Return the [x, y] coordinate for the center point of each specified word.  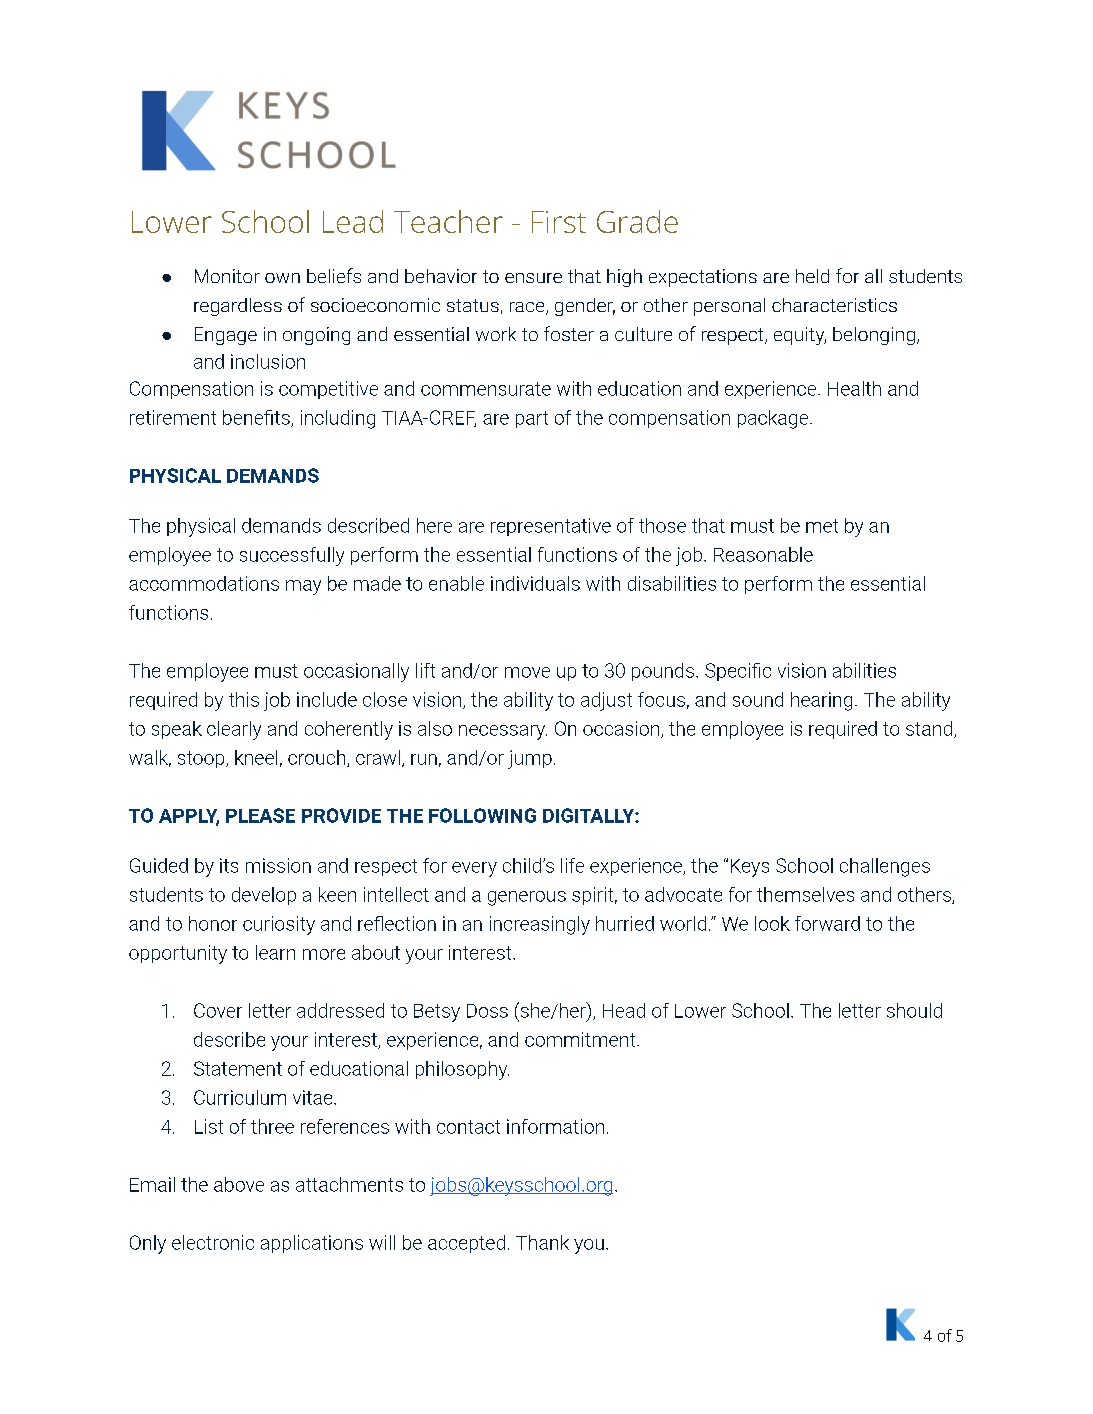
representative [551, 527]
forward [827, 923]
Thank [542, 1242]
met [822, 526]
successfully [292, 556]
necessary [503, 732]
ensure [533, 278]
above [239, 1184]
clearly [234, 730]
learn [275, 952]
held [812, 276]
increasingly [540, 925]
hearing [821, 701]
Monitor [227, 276]
